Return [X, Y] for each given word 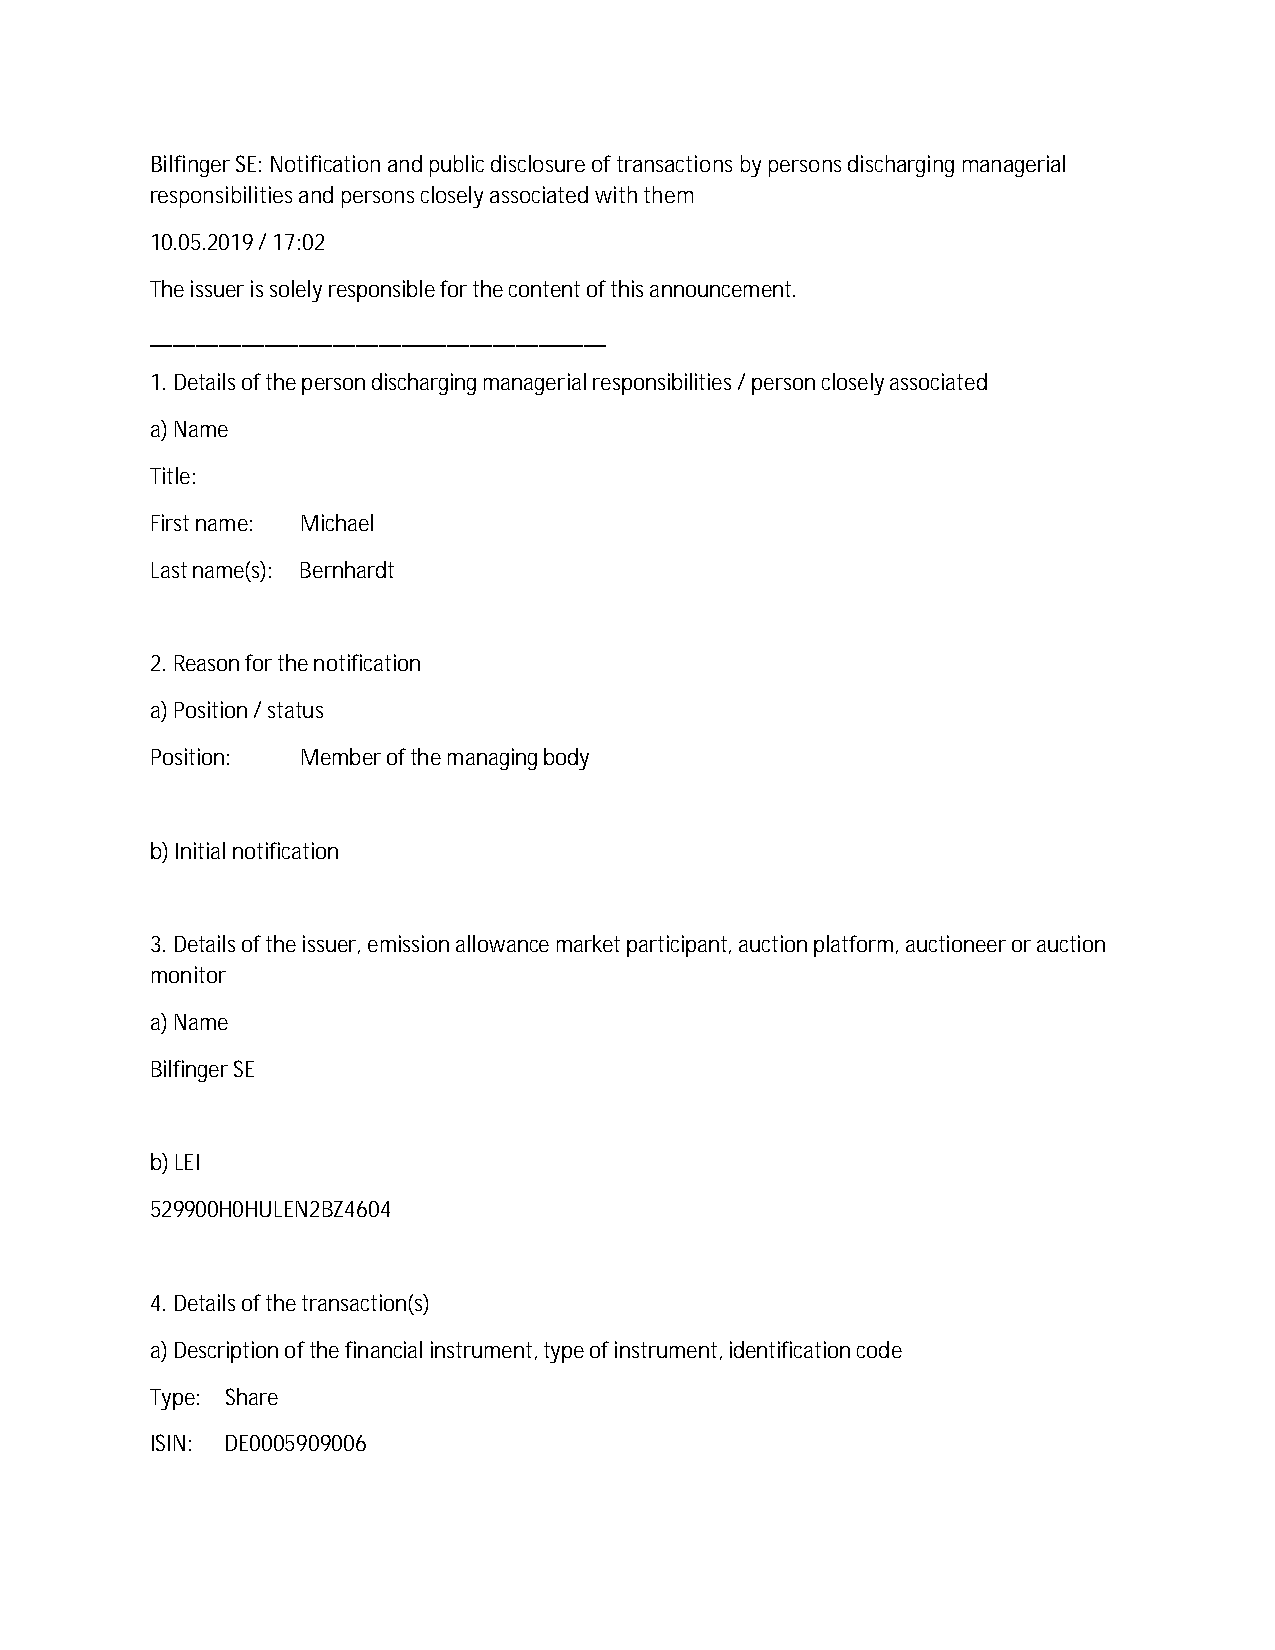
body [566, 759]
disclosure [538, 163]
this [627, 288]
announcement [720, 289]
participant [677, 946]
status [295, 710]
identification [790, 1349]
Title [170, 475]
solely [296, 291]
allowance [502, 943]
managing [492, 759]
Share [252, 1396]
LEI [187, 1162]
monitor [189, 974]
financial [383, 1349]
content [544, 289]
